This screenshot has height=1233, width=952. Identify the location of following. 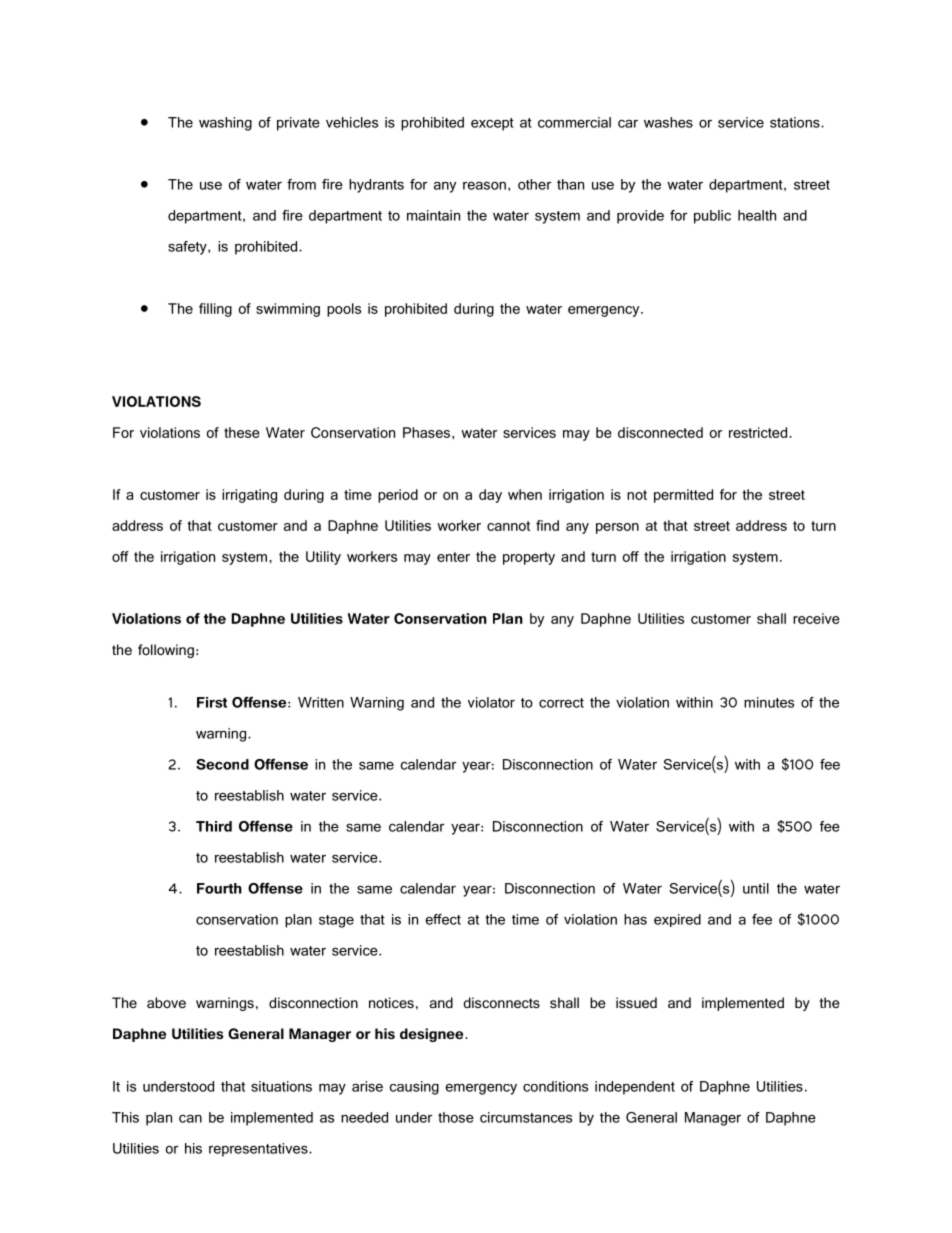
(166, 651).
